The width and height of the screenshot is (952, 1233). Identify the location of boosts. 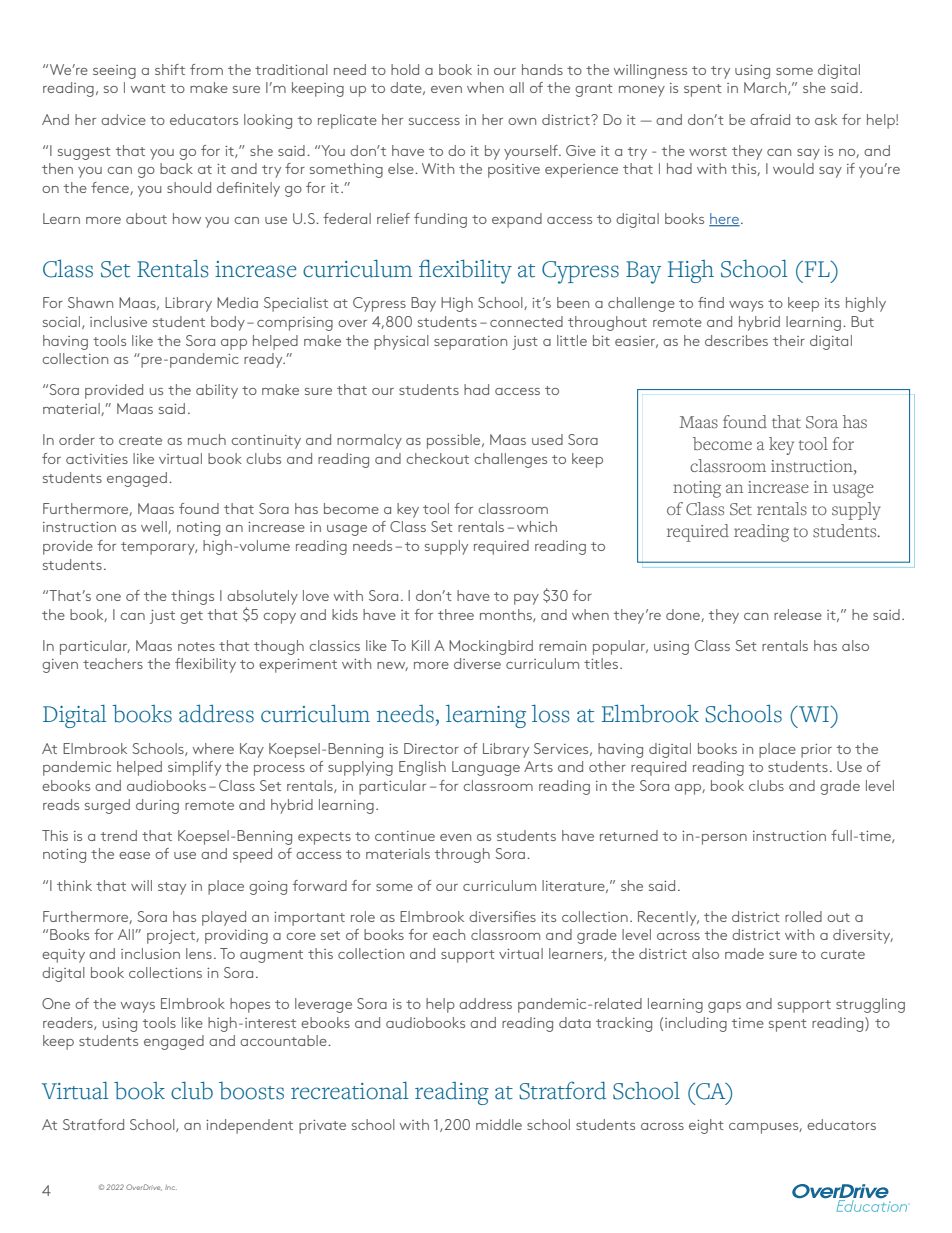
(251, 1091).
